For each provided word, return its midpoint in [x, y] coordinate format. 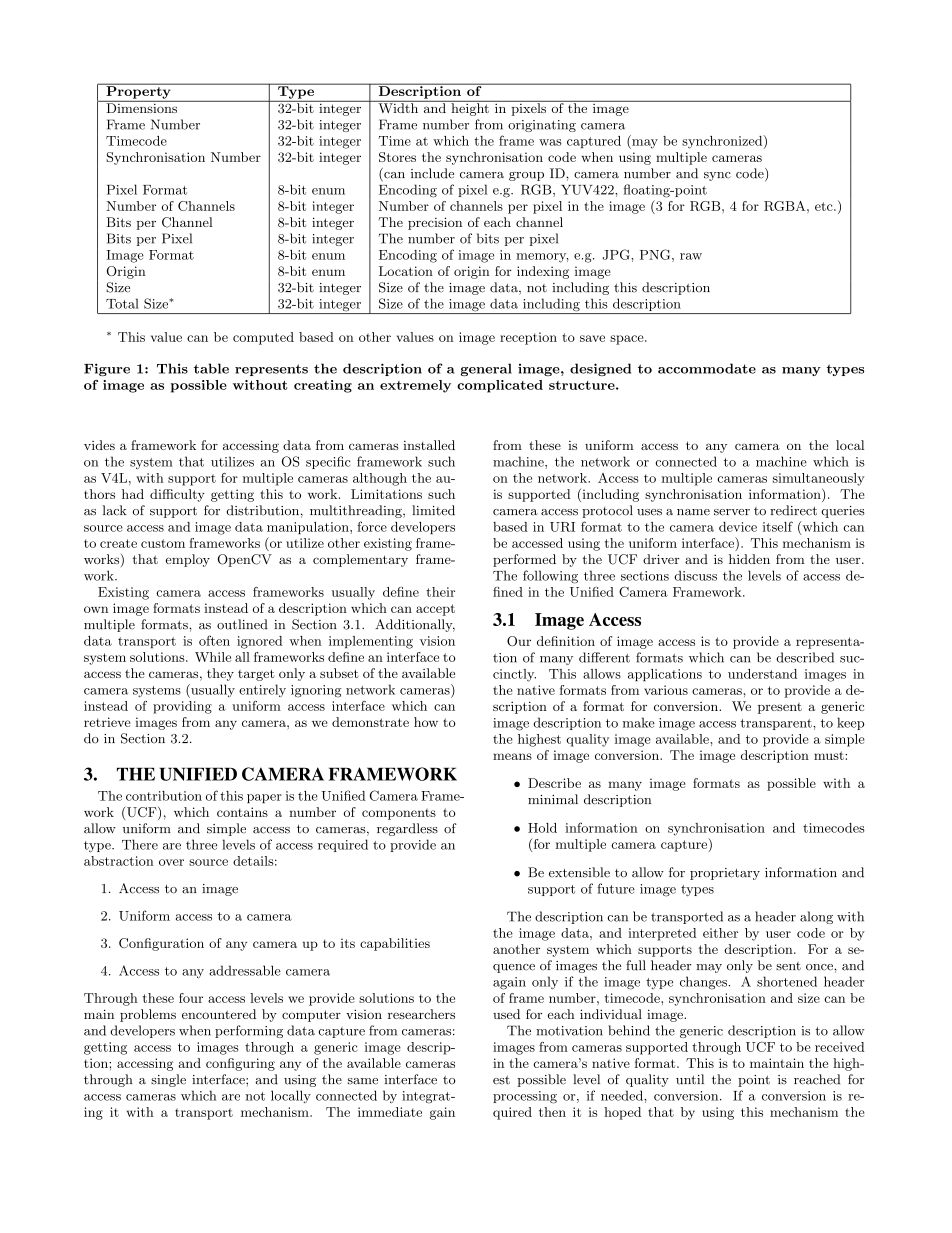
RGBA [786, 206]
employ [188, 560]
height [470, 108]
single [168, 1080]
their [440, 592]
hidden [749, 559]
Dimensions [142, 107]
